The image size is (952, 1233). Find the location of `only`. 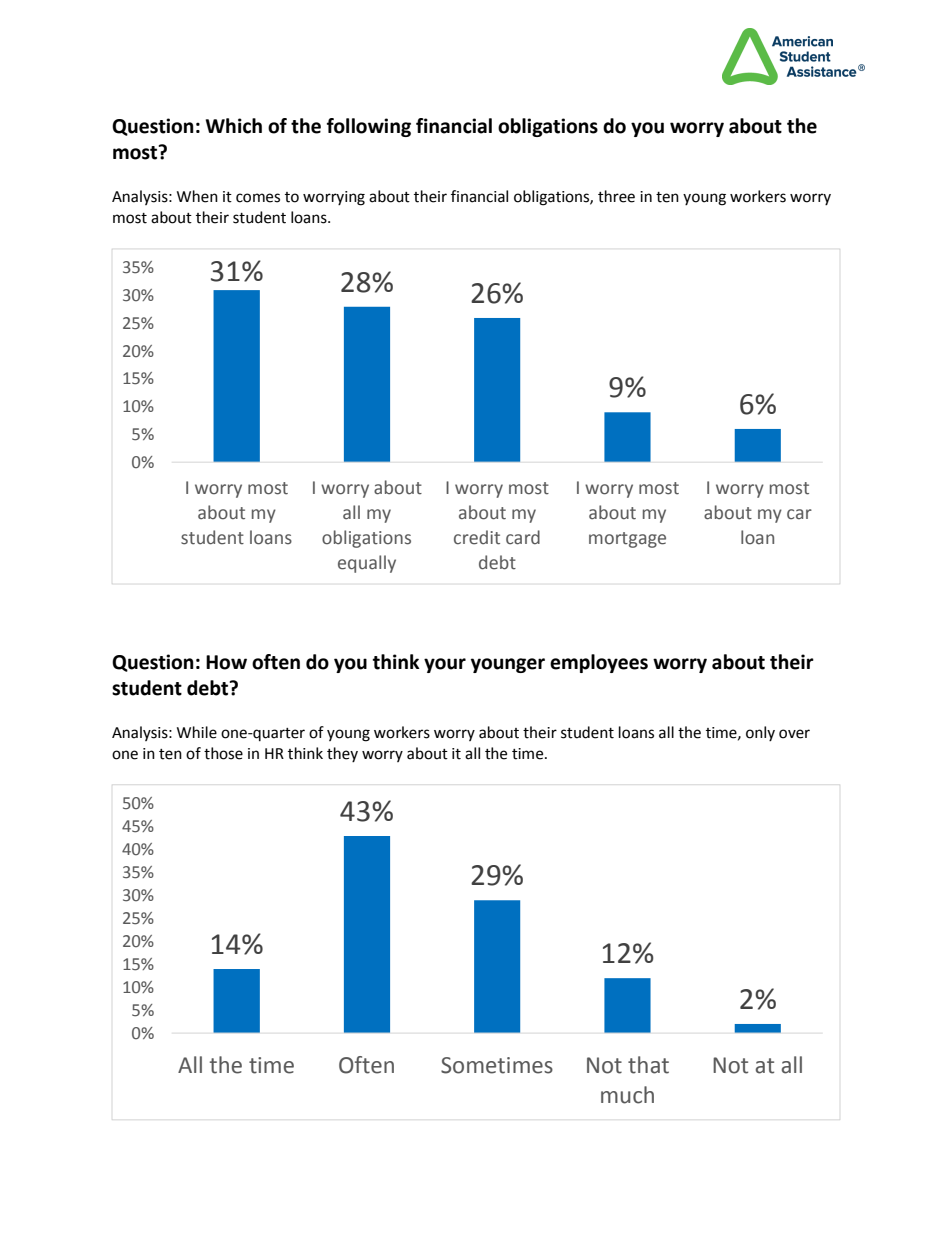

only is located at coordinates (760, 733).
